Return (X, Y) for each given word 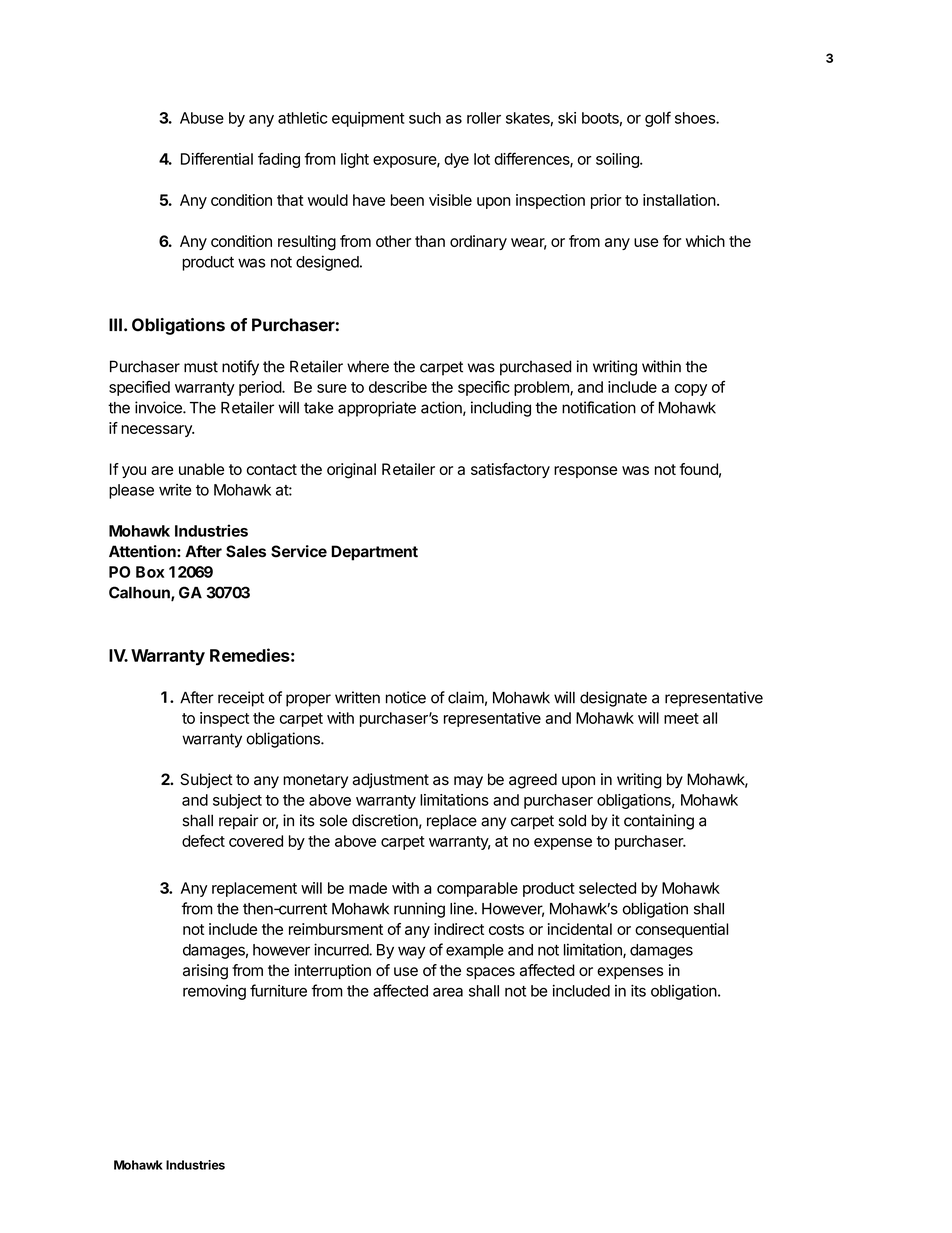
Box (150, 572)
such (425, 118)
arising (205, 972)
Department (374, 553)
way (411, 952)
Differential (217, 158)
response (585, 472)
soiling (618, 160)
